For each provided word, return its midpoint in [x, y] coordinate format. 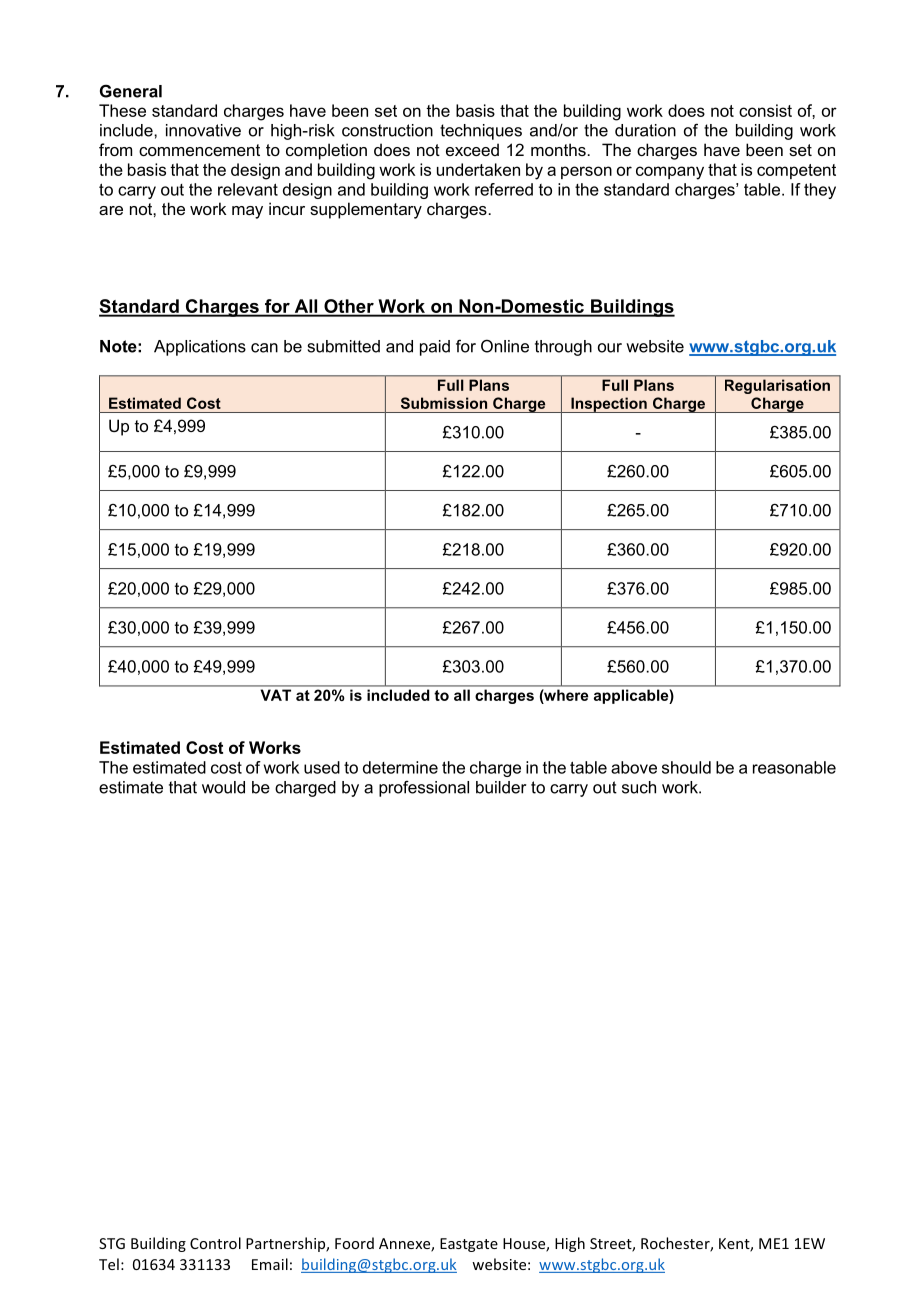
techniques [481, 132]
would [223, 787]
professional [424, 789]
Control [215, 1243]
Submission [444, 403]
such [639, 787]
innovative [203, 130]
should [686, 767]
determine [400, 767]
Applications [200, 348]
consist [765, 110]
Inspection [609, 405]
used [322, 767]
